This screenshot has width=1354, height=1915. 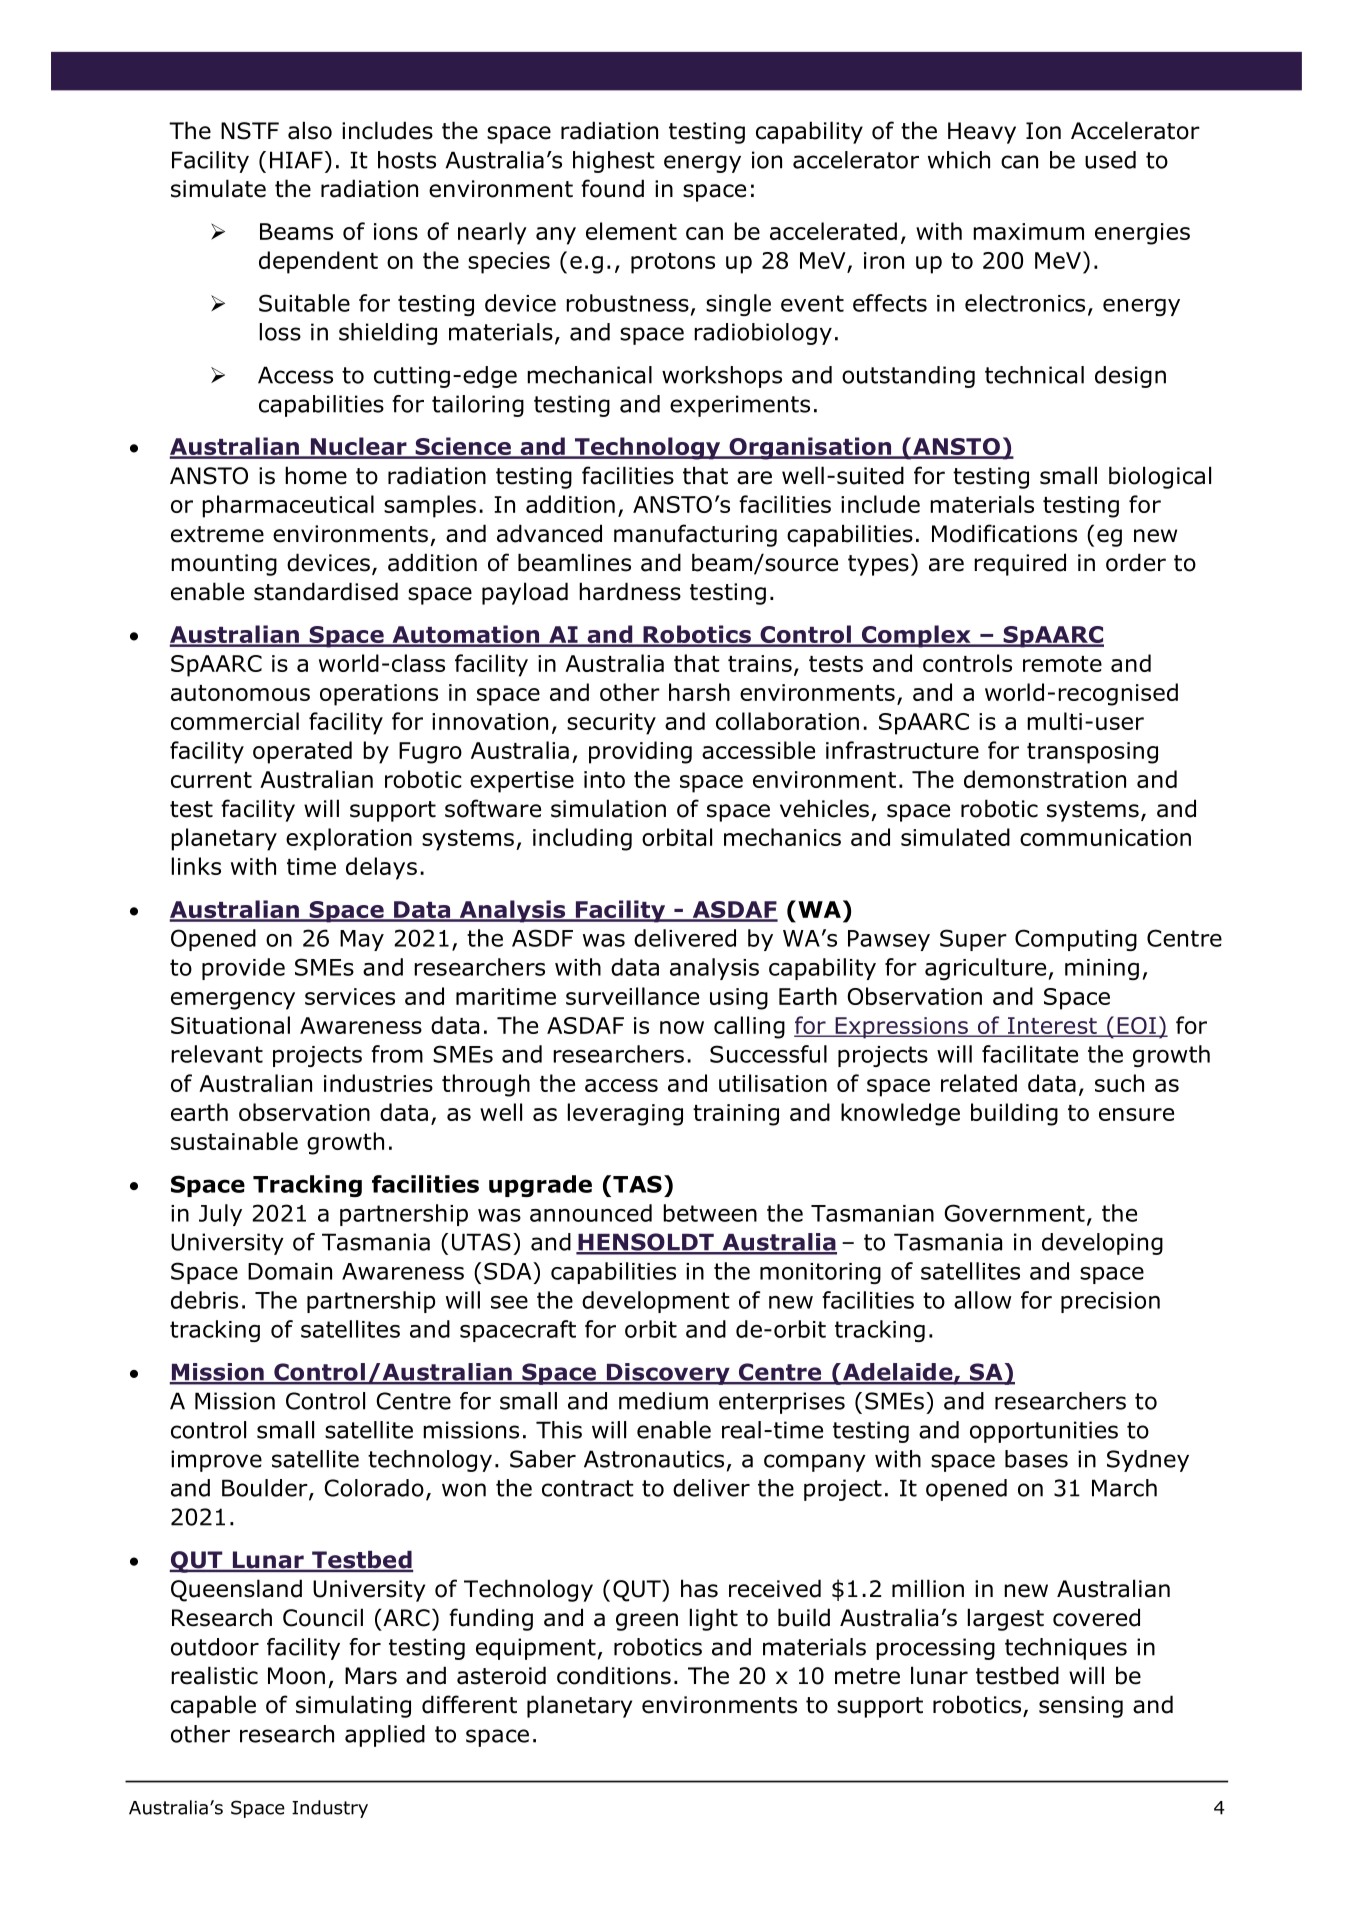 What do you see at coordinates (310, 130) in the screenshot?
I see `also` at bounding box center [310, 130].
